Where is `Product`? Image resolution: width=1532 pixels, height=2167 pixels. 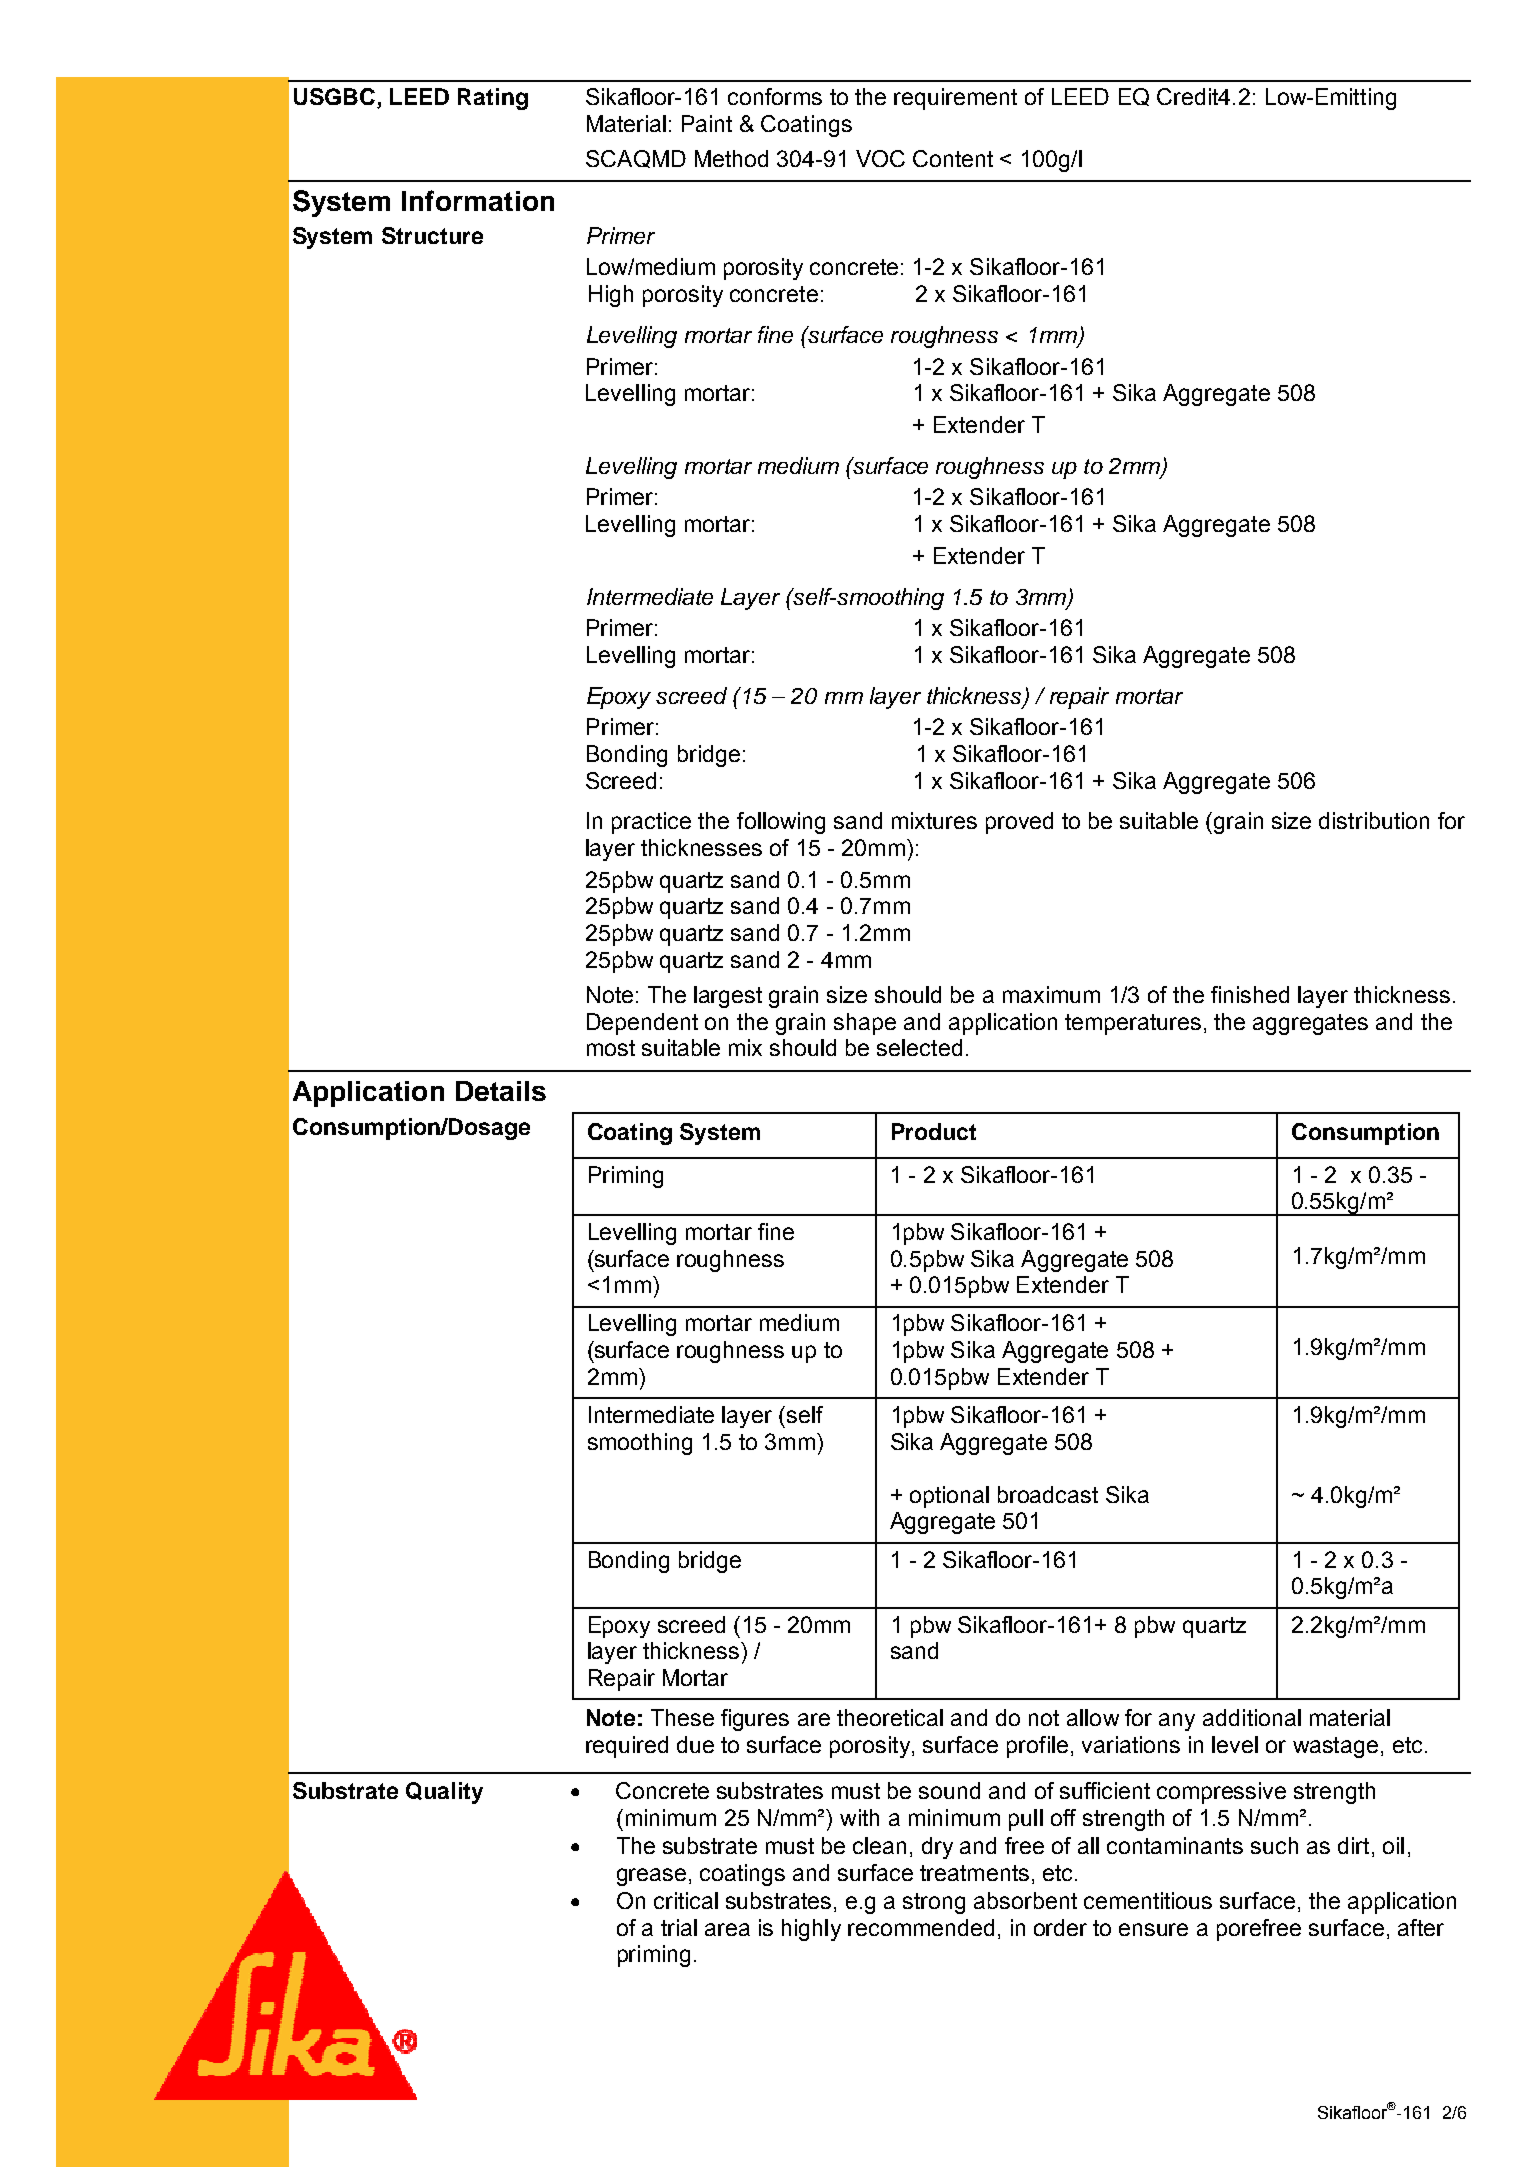 Product is located at coordinates (934, 1131).
